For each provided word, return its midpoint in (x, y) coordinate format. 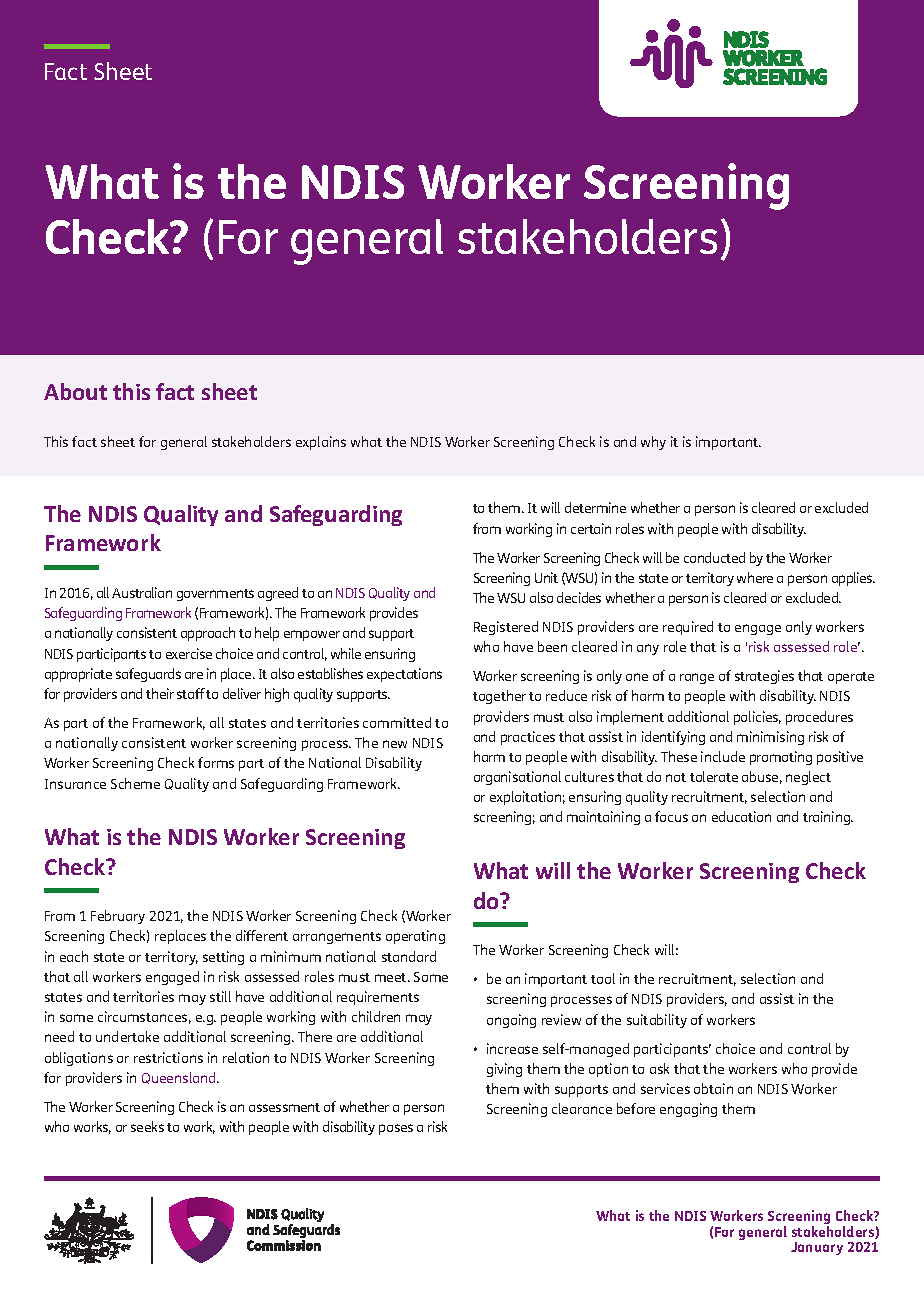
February (118, 917)
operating (415, 937)
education (741, 816)
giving (504, 1070)
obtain (713, 1088)
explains (321, 443)
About (75, 391)
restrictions (168, 1057)
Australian (142, 592)
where (755, 577)
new (395, 744)
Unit (546, 577)
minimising (770, 738)
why (653, 443)
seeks (147, 1126)
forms (216, 762)
